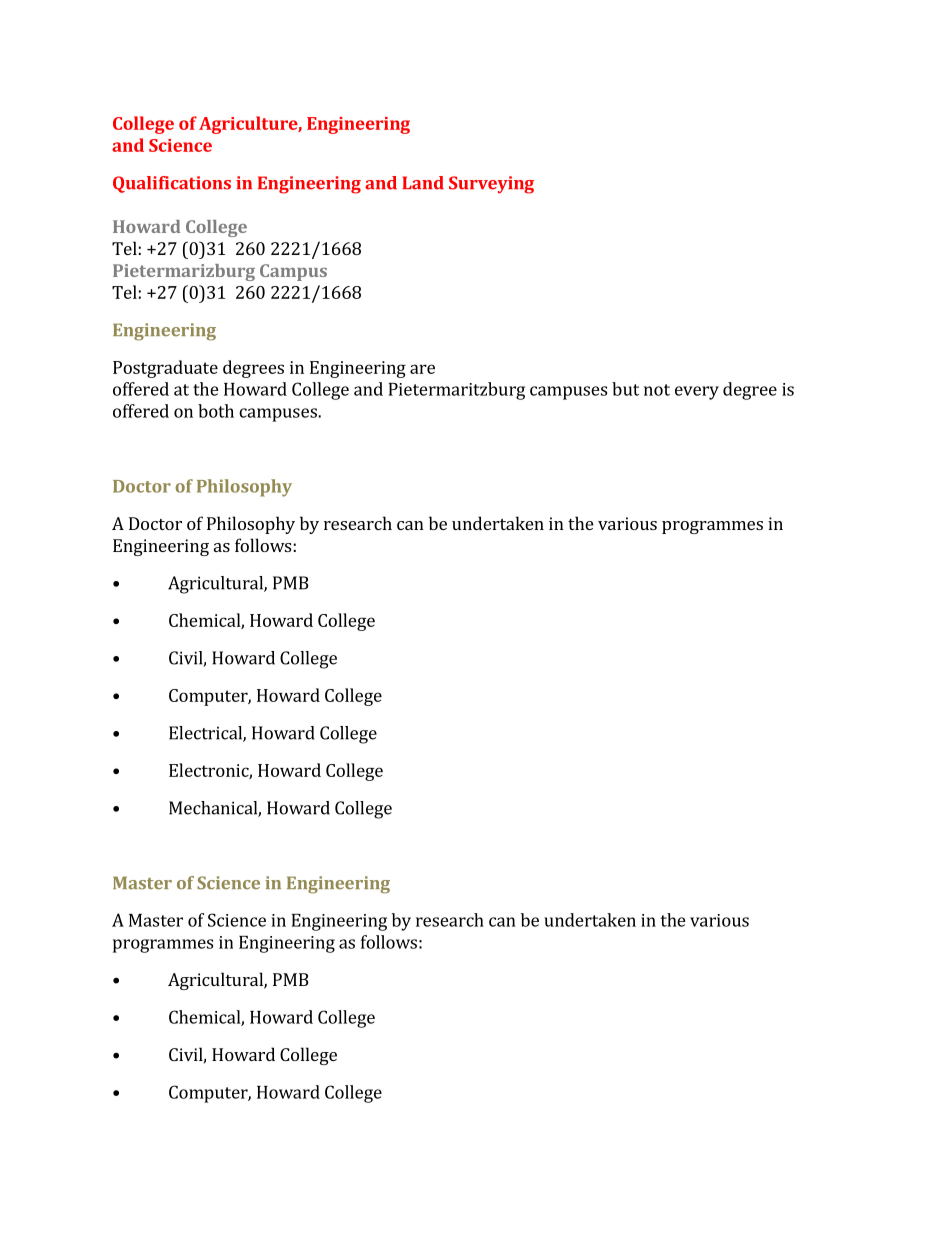 The width and height of the screenshot is (952, 1233). I want to click on Postgraduate, so click(165, 369).
